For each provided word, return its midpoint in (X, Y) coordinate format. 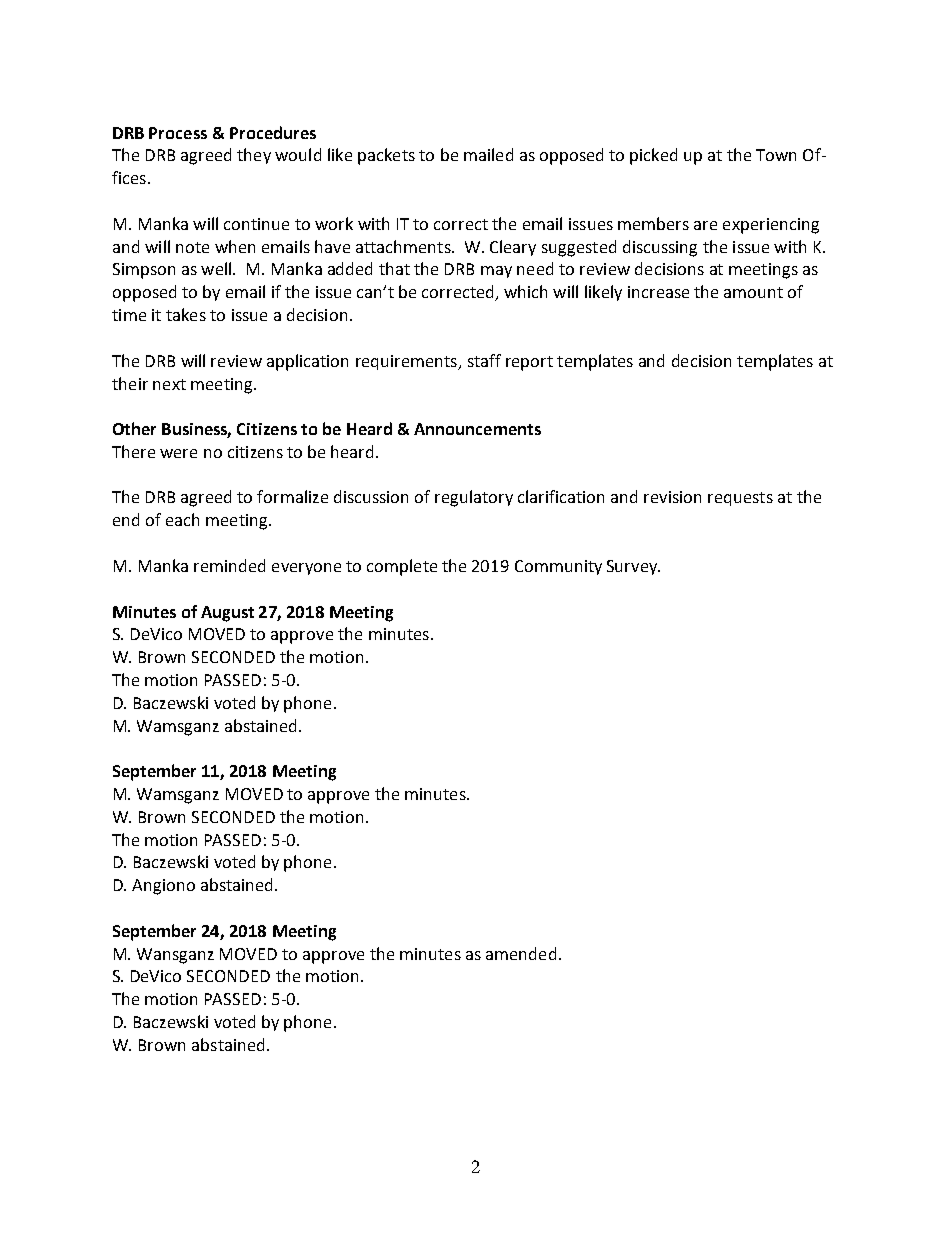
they (254, 156)
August (227, 614)
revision (672, 497)
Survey (633, 567)
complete (402, 567)
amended (521, 953)
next (169, 384)
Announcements (477, 429)
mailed (488, 154)
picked (653, 156)
